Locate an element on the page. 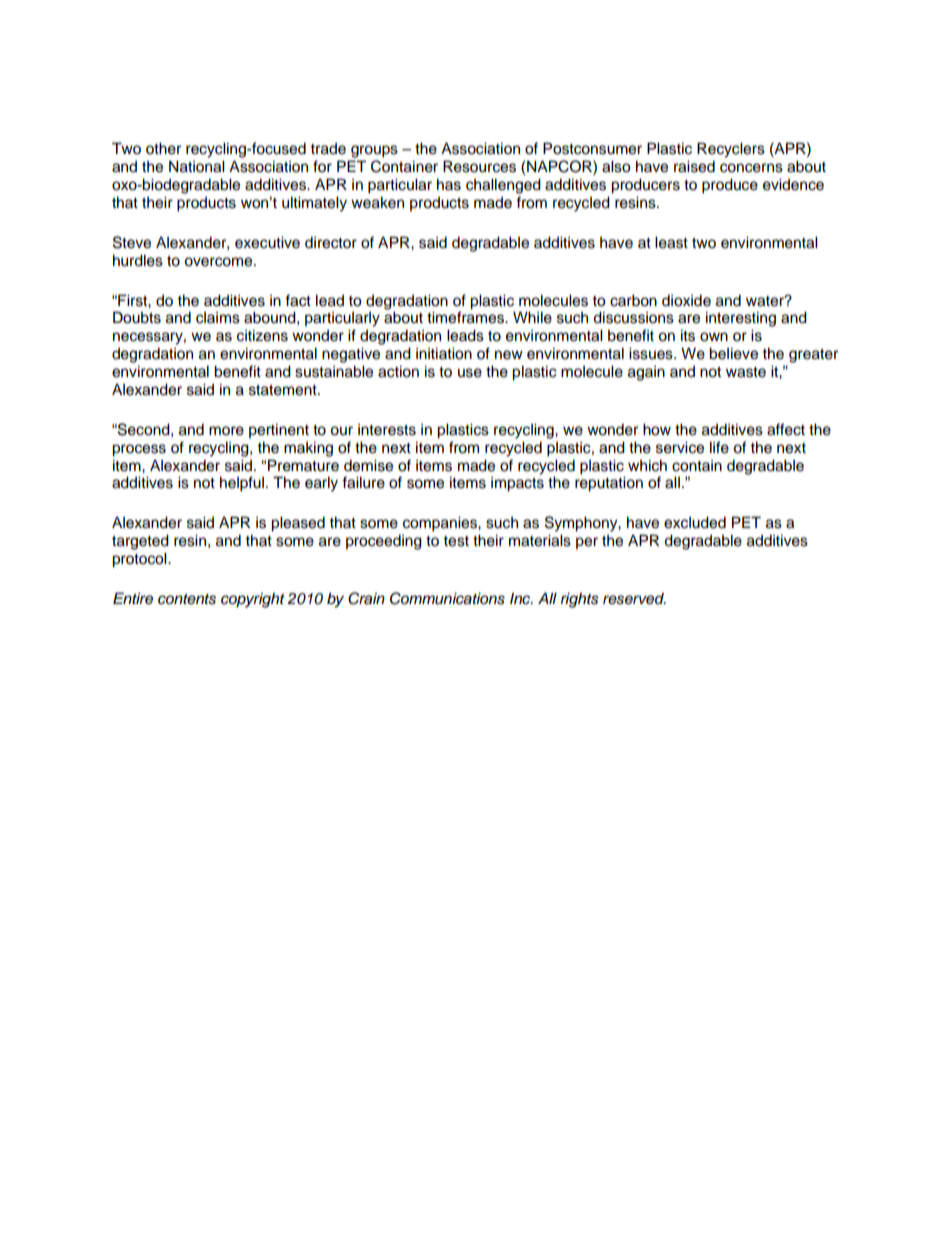 This page has width=952, height=1233. director is located at coordinates (331, 242).
